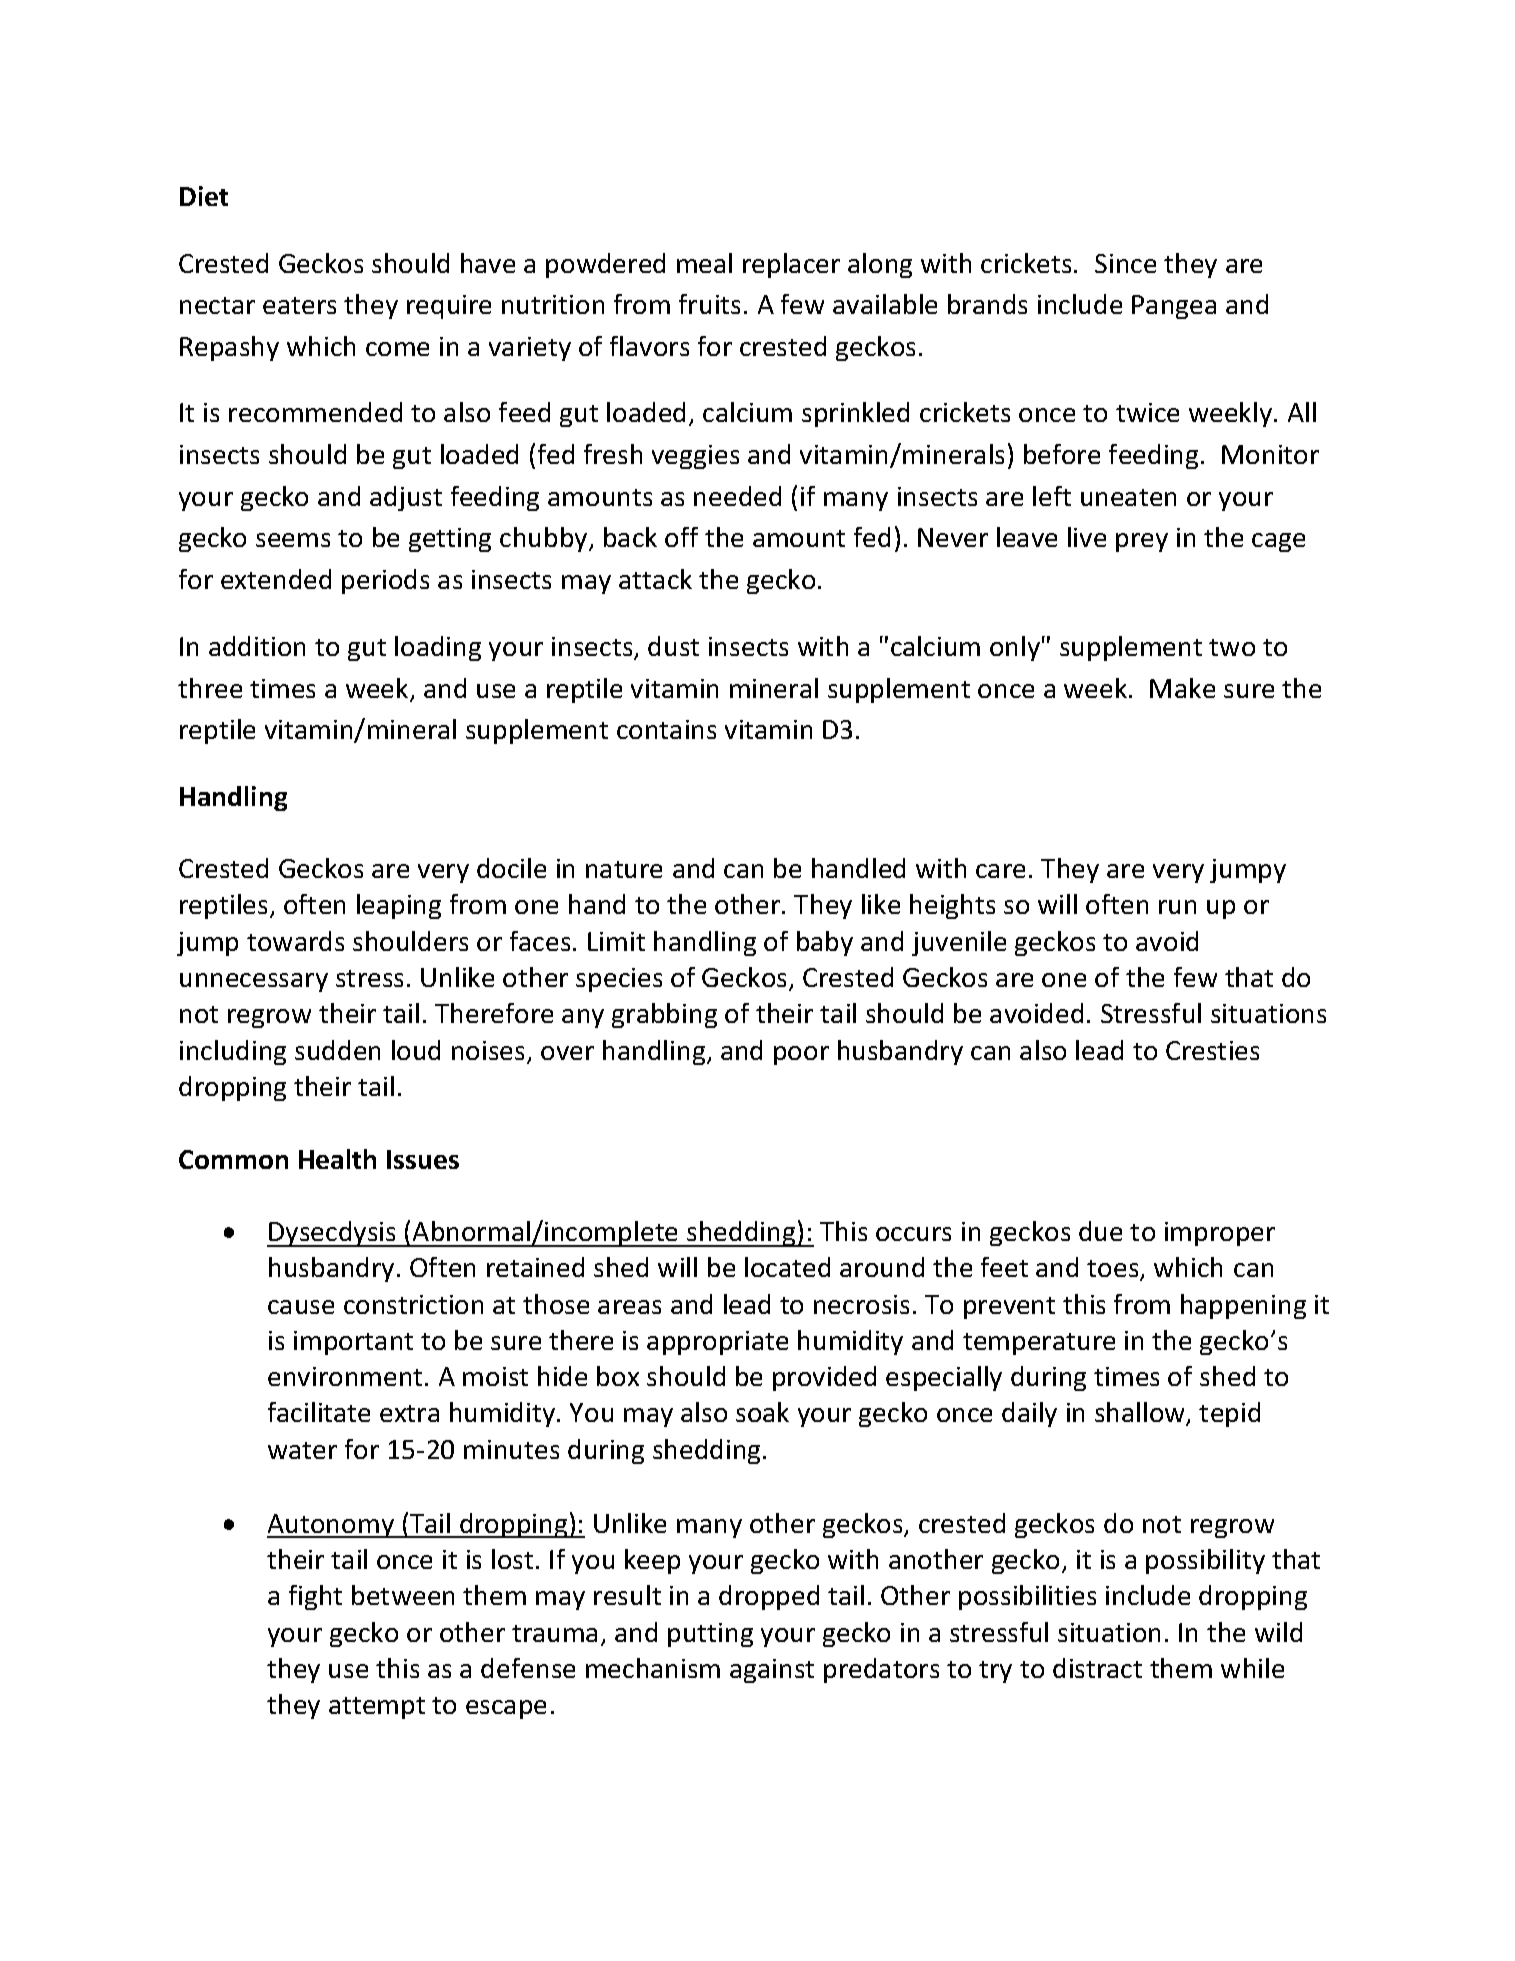  What do you see at coordinates (1097, 1668) in the page?
I see `distract` at bounding box center [1097, 1668].
